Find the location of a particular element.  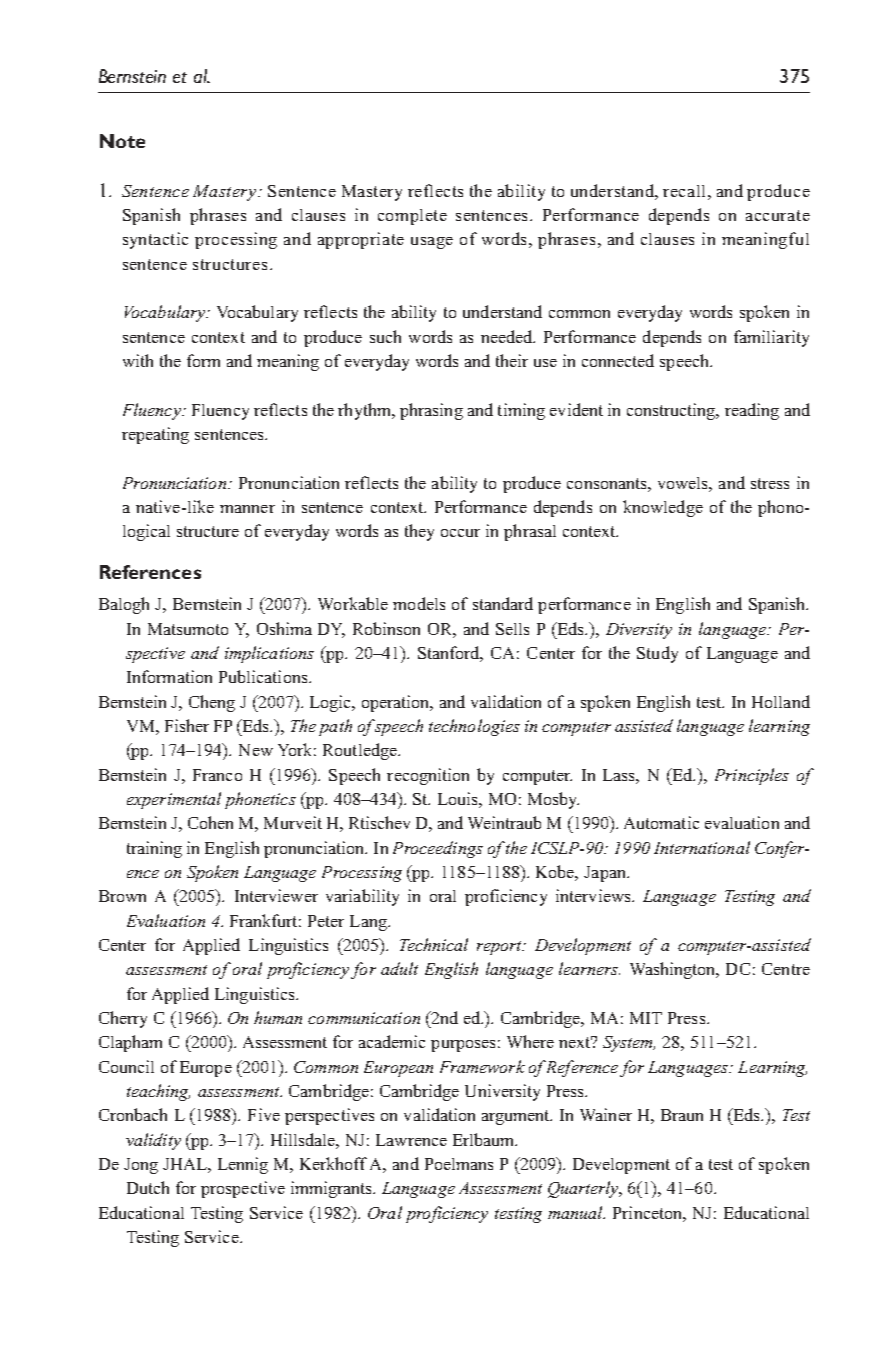

phrasing is located at coordinates (431, 411).
